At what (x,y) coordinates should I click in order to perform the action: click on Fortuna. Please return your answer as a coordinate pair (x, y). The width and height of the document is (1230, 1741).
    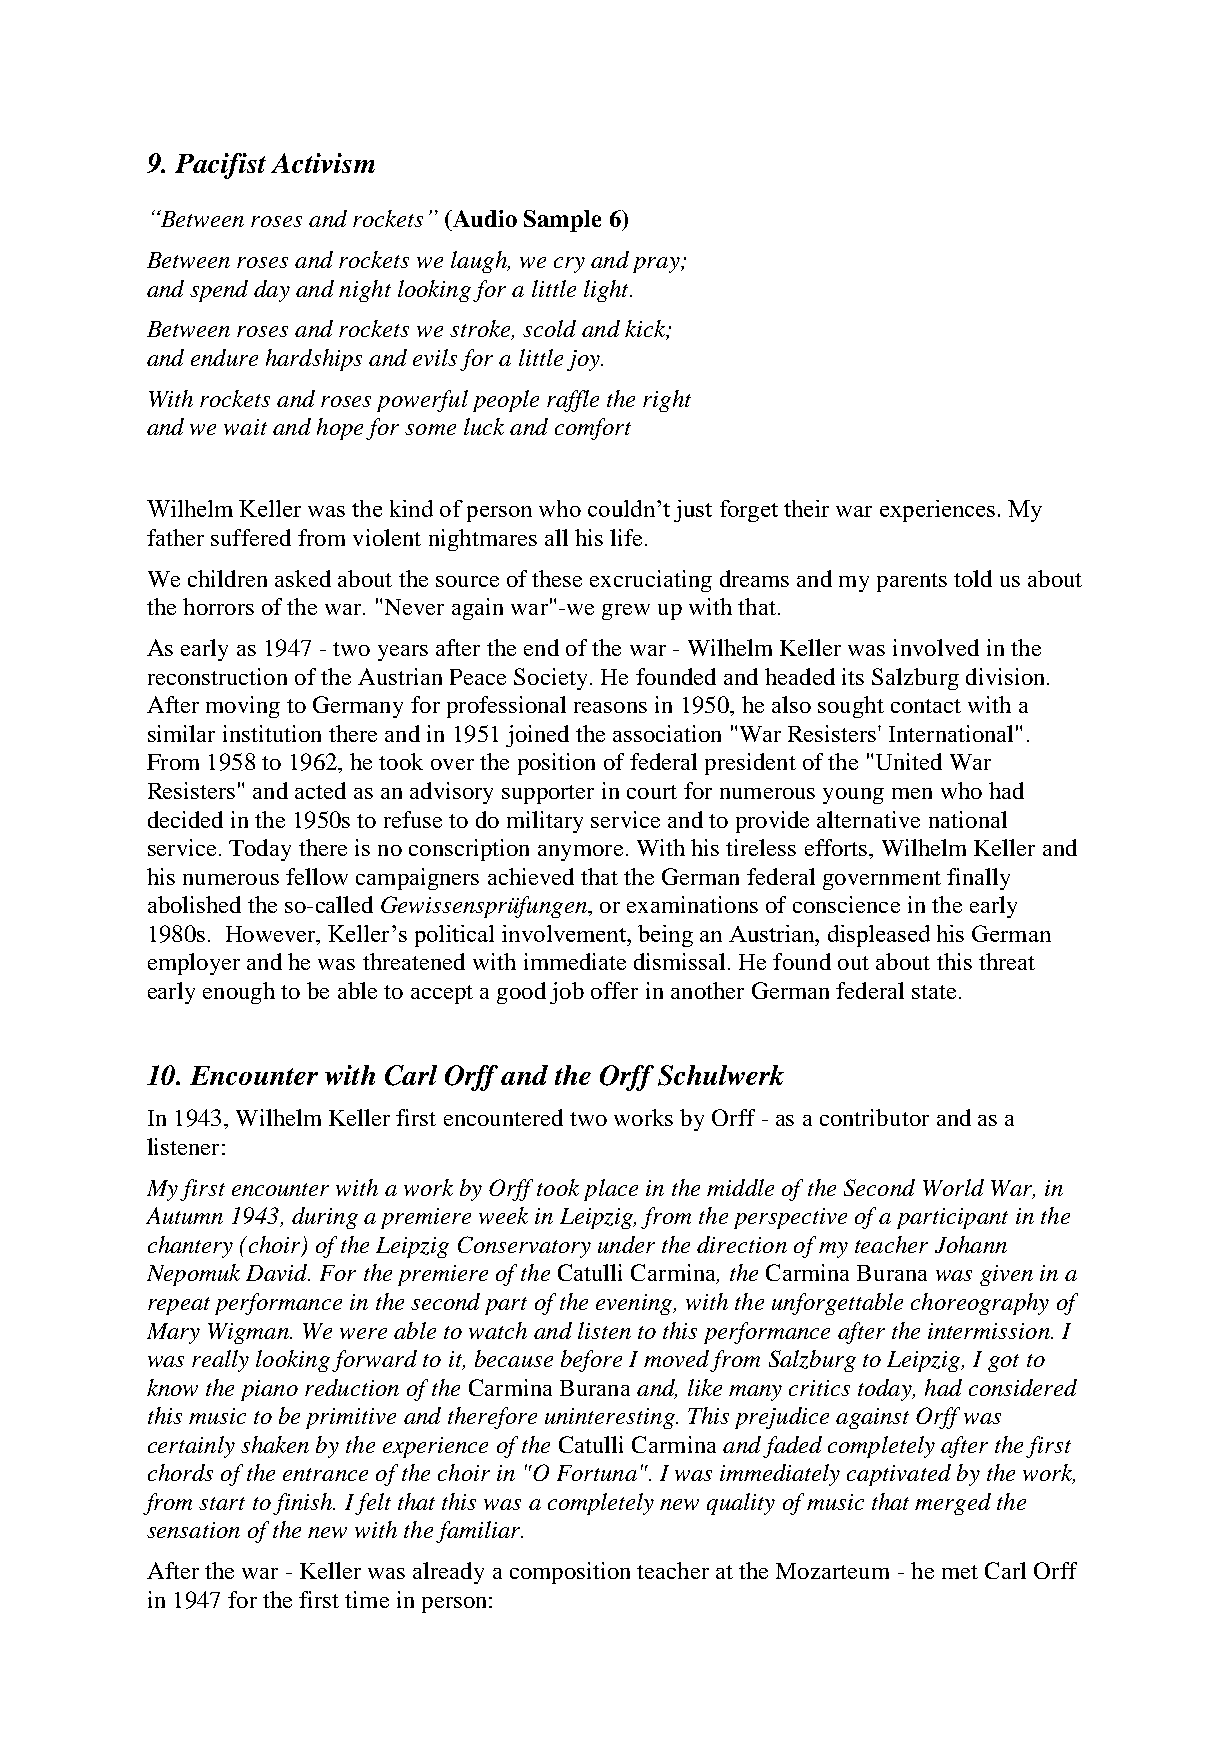
    Looking at the image, I should click on (597, 1473).
